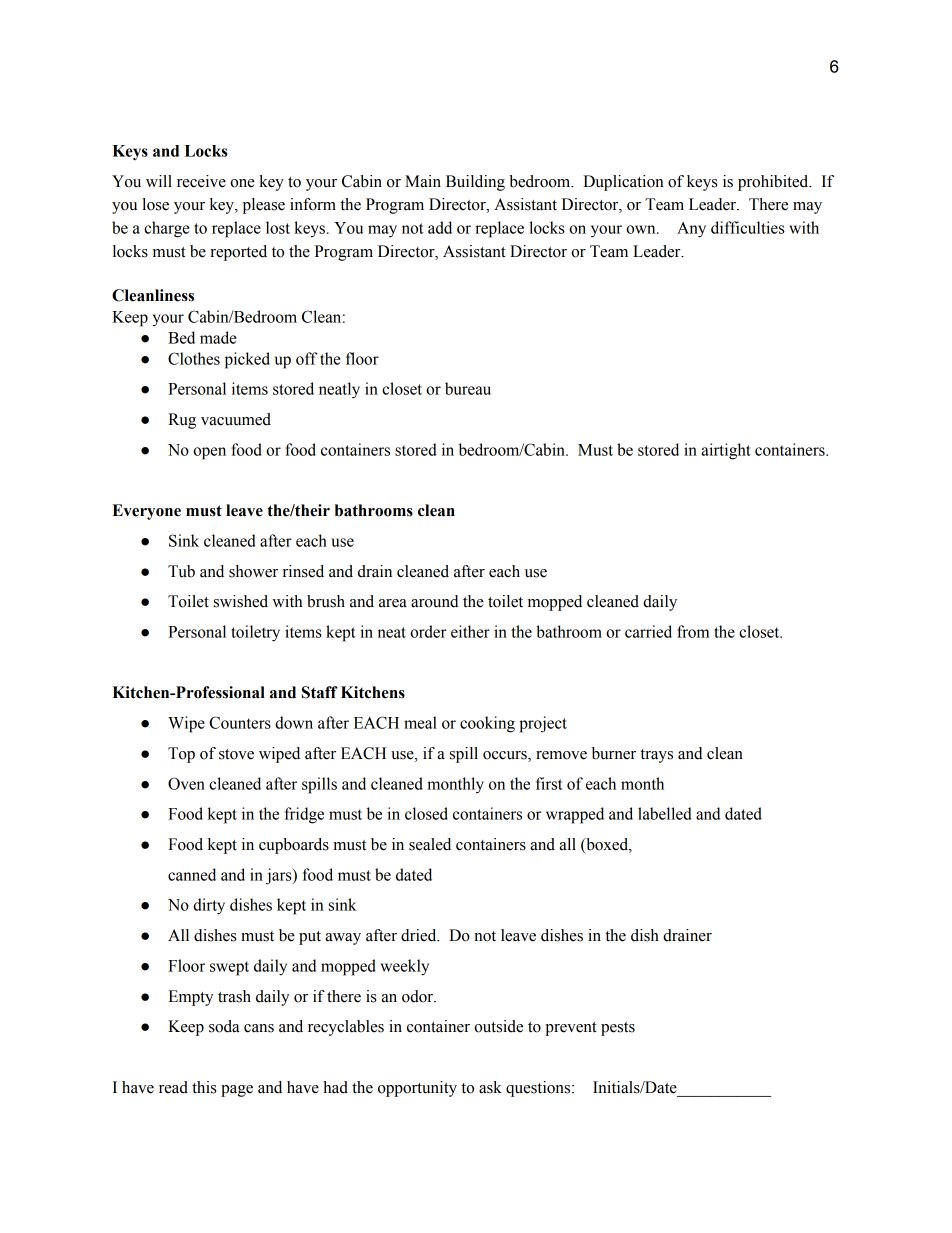  What do you see at coordinates (201, 181) in the screenshot?
I see `receive` at bounding box center [201, 181].
